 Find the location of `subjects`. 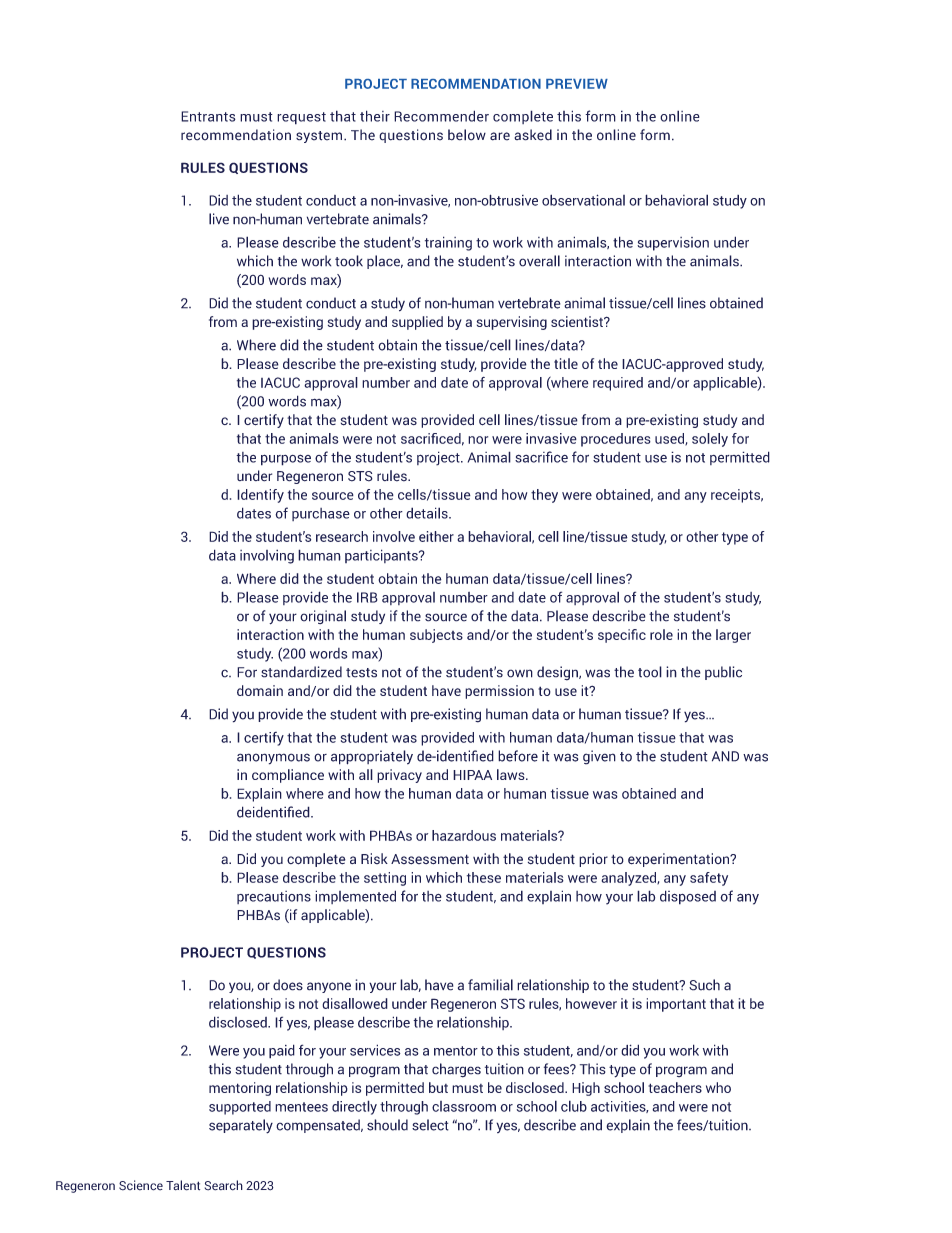

subjects is located at coordinates (436, 636).
